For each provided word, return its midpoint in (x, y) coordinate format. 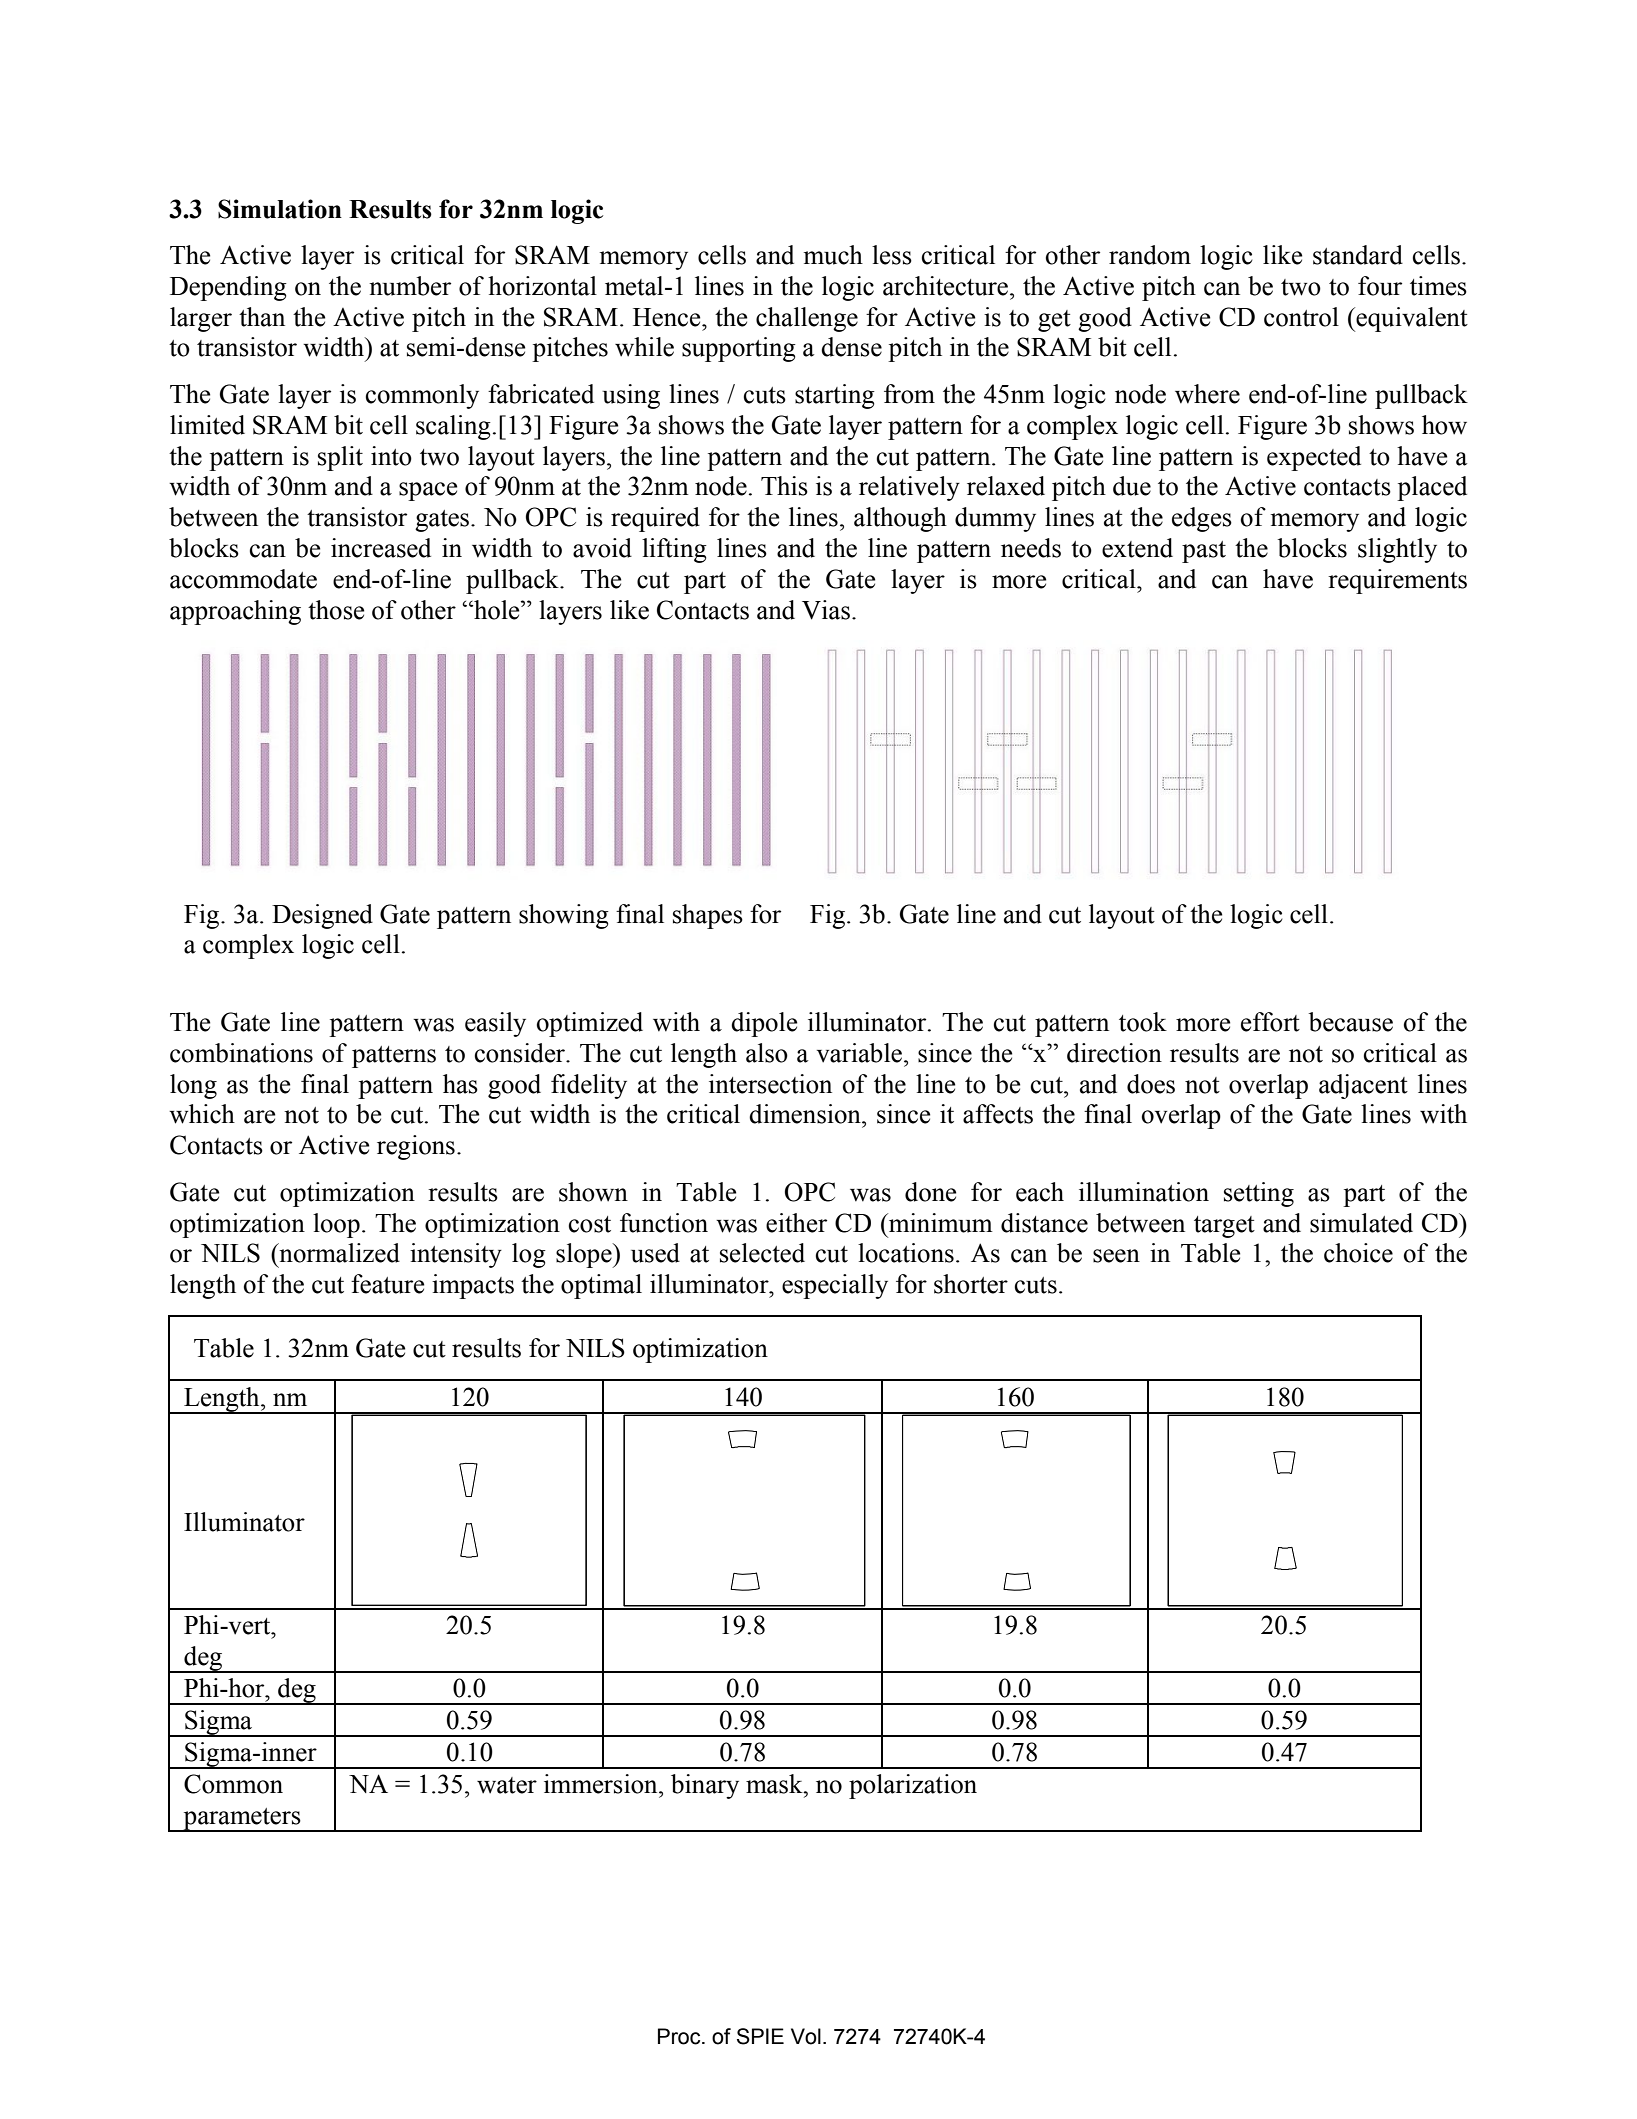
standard (1358, 255)
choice (1358, 1253)
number (410, 286)
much (833, 255)
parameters (242, 1820)
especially (835, 1286)
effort (1270, 1022)
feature (387, 1284)
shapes (708, 916)
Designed (322, 916)
